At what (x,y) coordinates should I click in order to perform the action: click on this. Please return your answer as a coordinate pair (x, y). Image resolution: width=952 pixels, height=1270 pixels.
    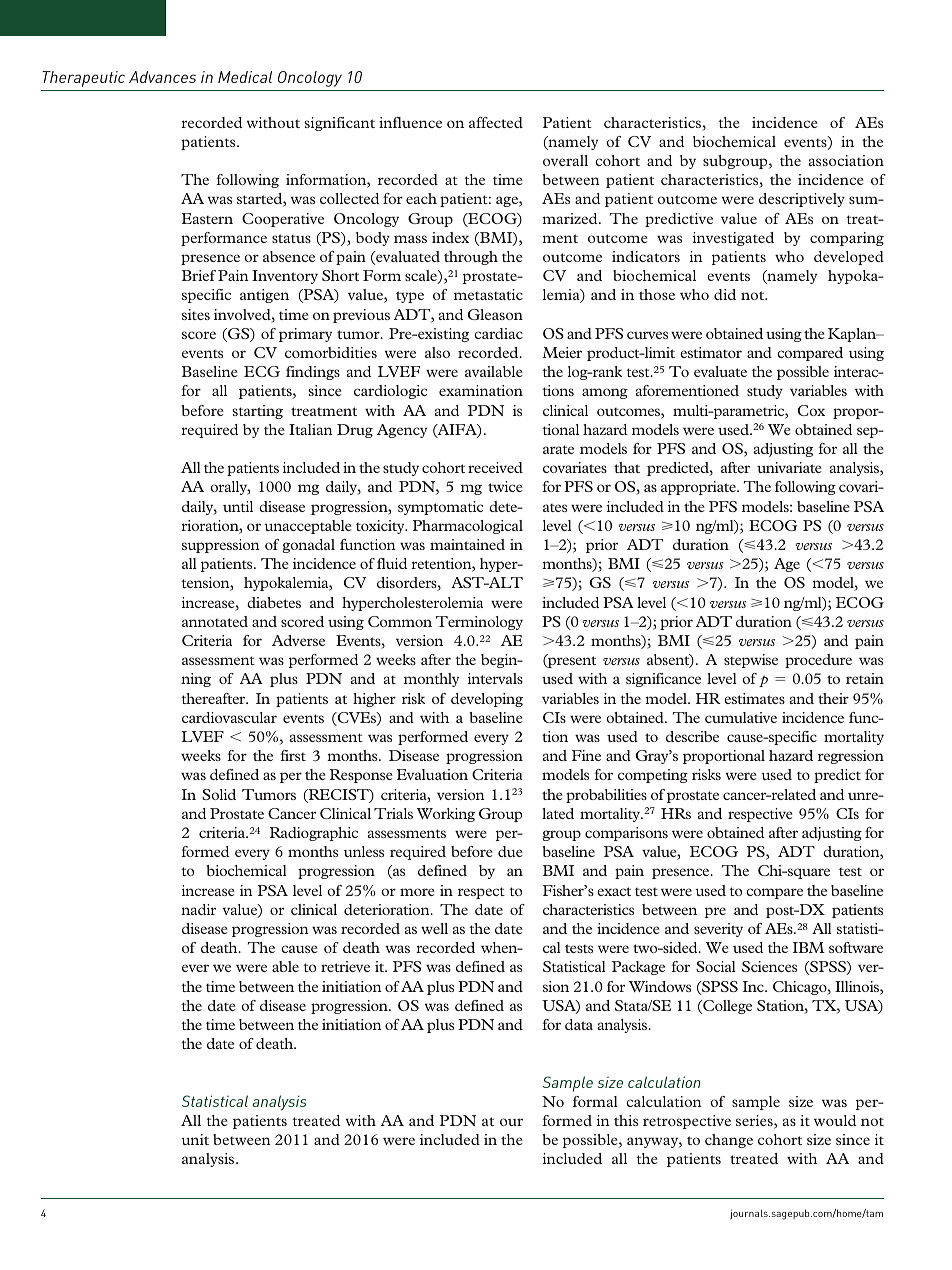
    Looking at the image, I should click on (626, 1120).
